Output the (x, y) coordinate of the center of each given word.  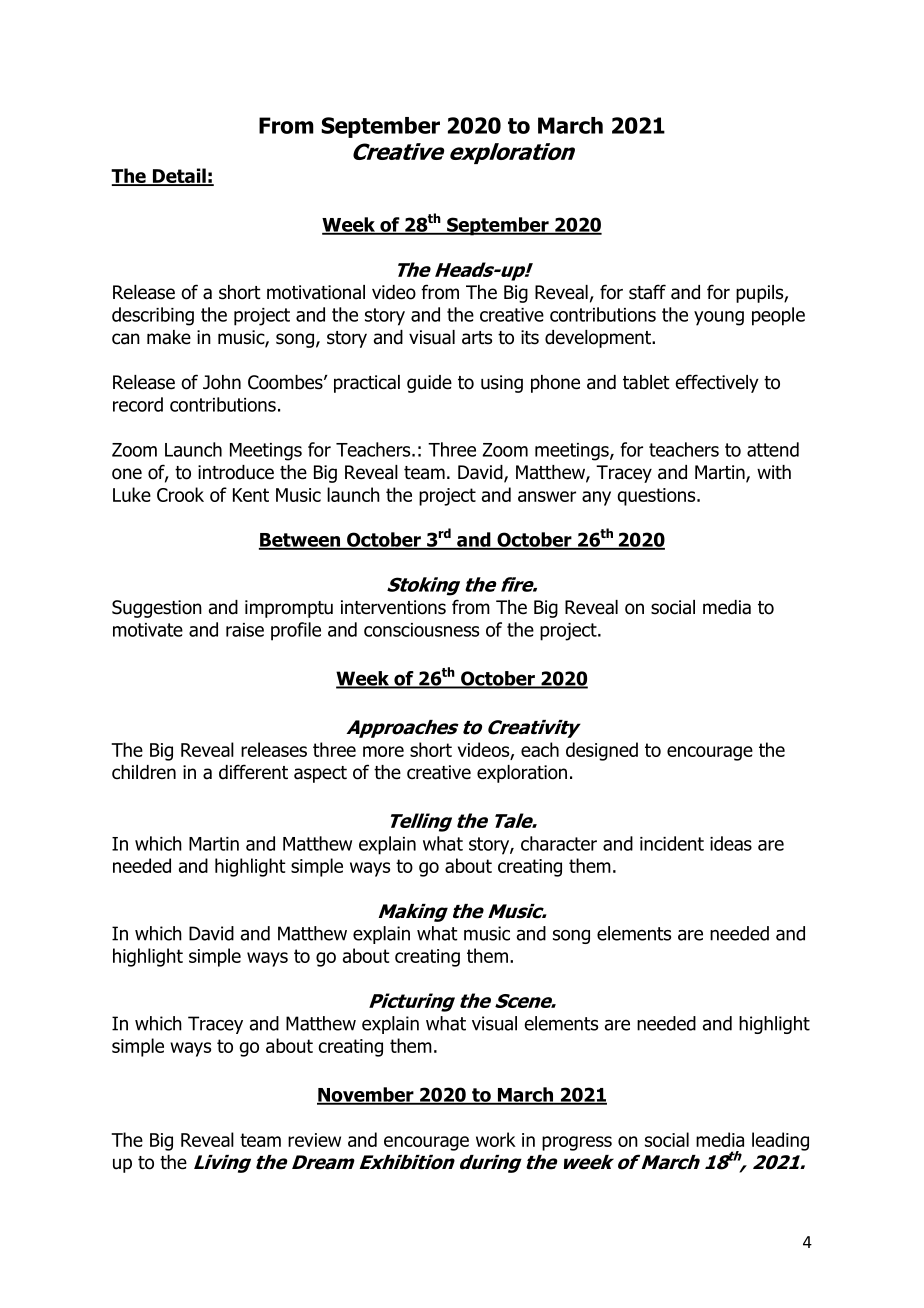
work (496, 1139)
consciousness (421, 630)
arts (477, 338)
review (314, 1140)
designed (602, 751)
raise (245, 630)
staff (647, 292)
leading (780, 1141)
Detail (179, 177)
